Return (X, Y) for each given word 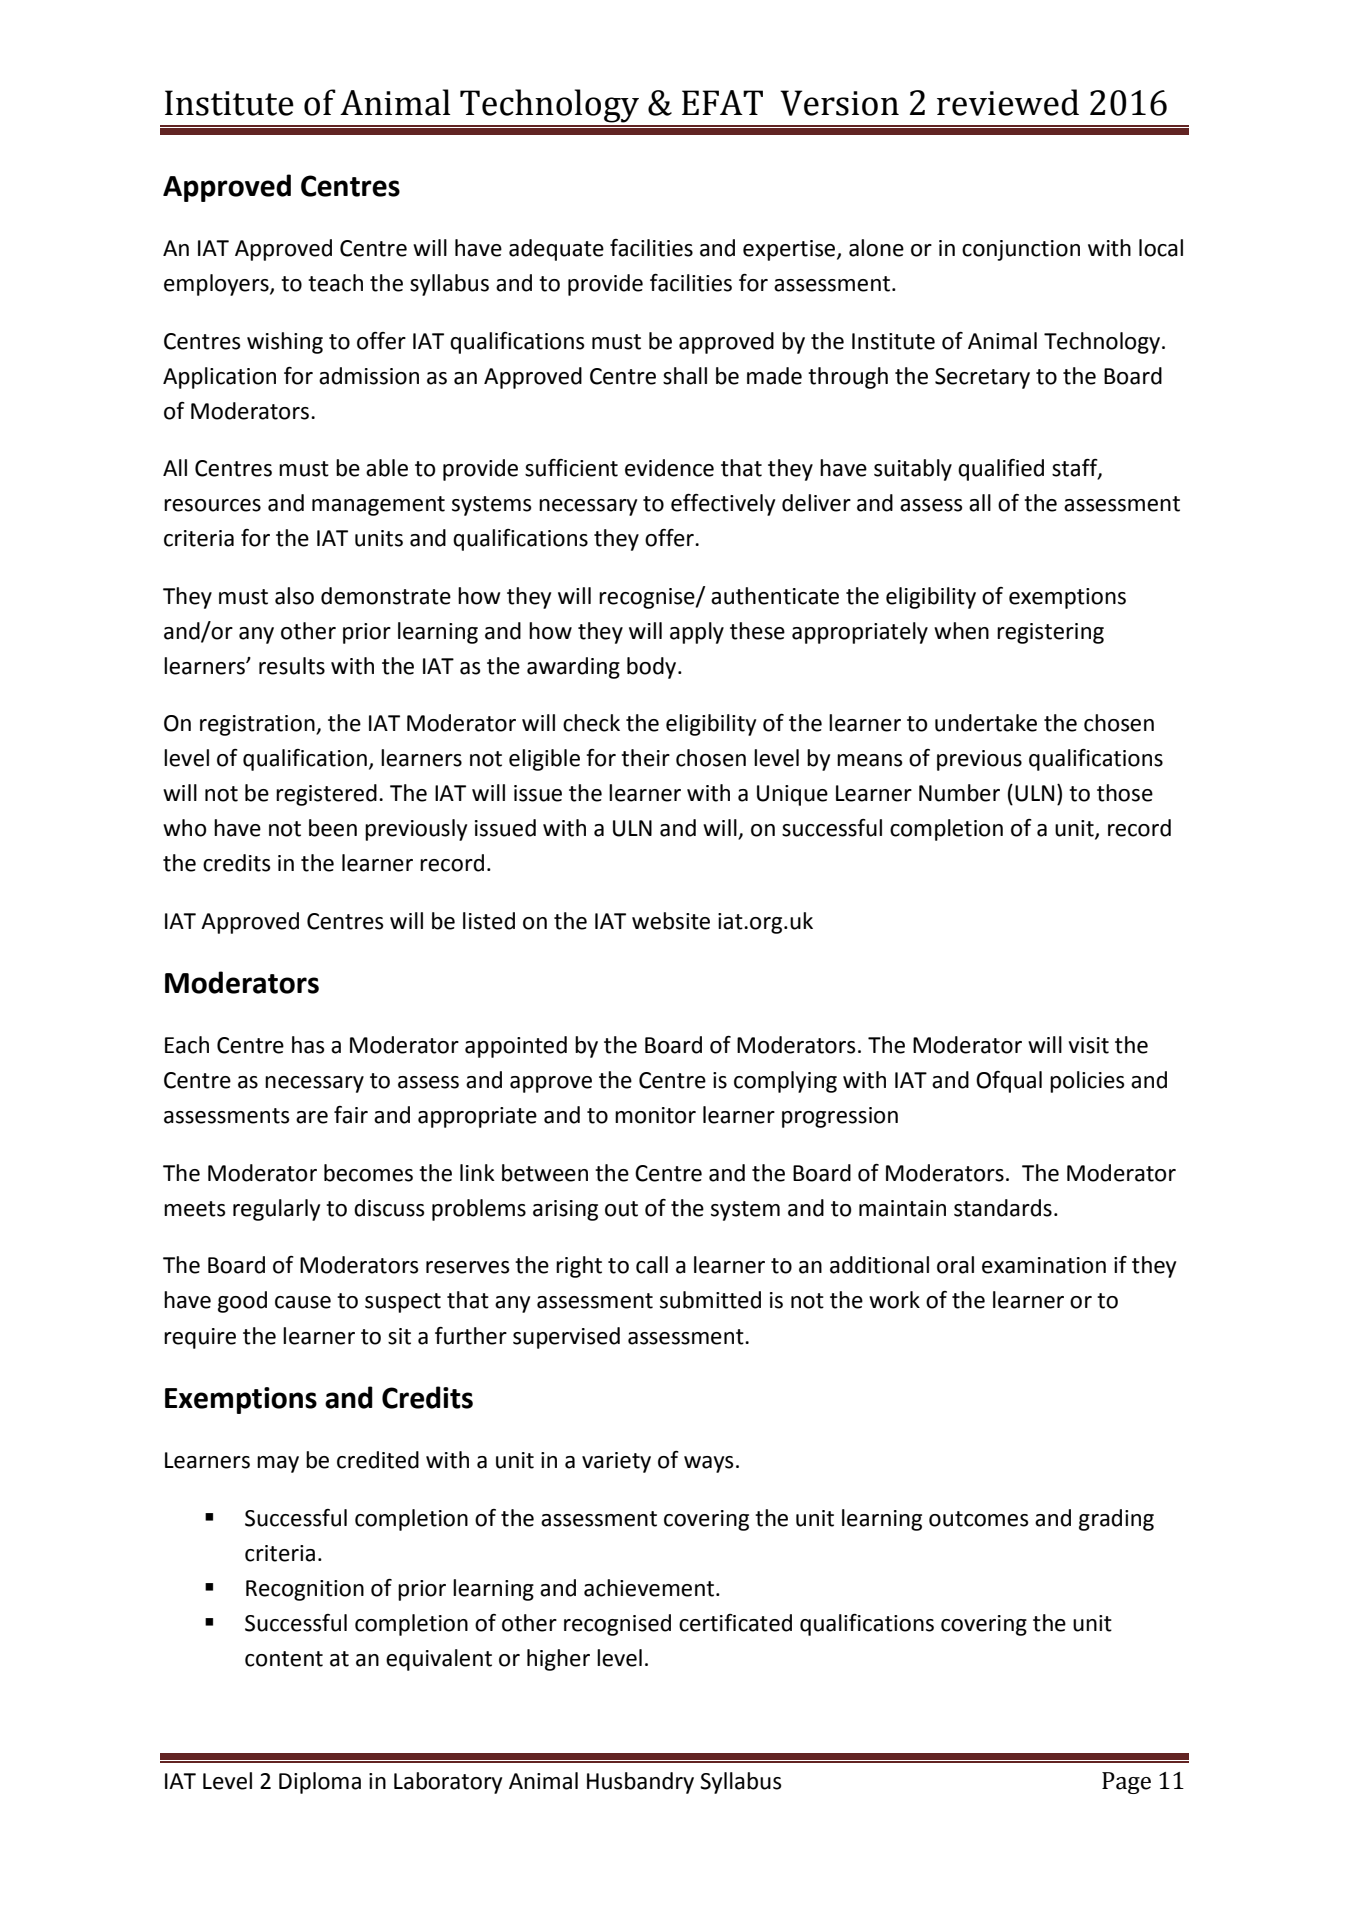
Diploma (320, 1783)
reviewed (1008, 102)
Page (1126, 1783)
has (308, 1045)
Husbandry (640, 1783)
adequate (556, 250)
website (671, 921)
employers (217, 285)
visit (1088, 1045)
